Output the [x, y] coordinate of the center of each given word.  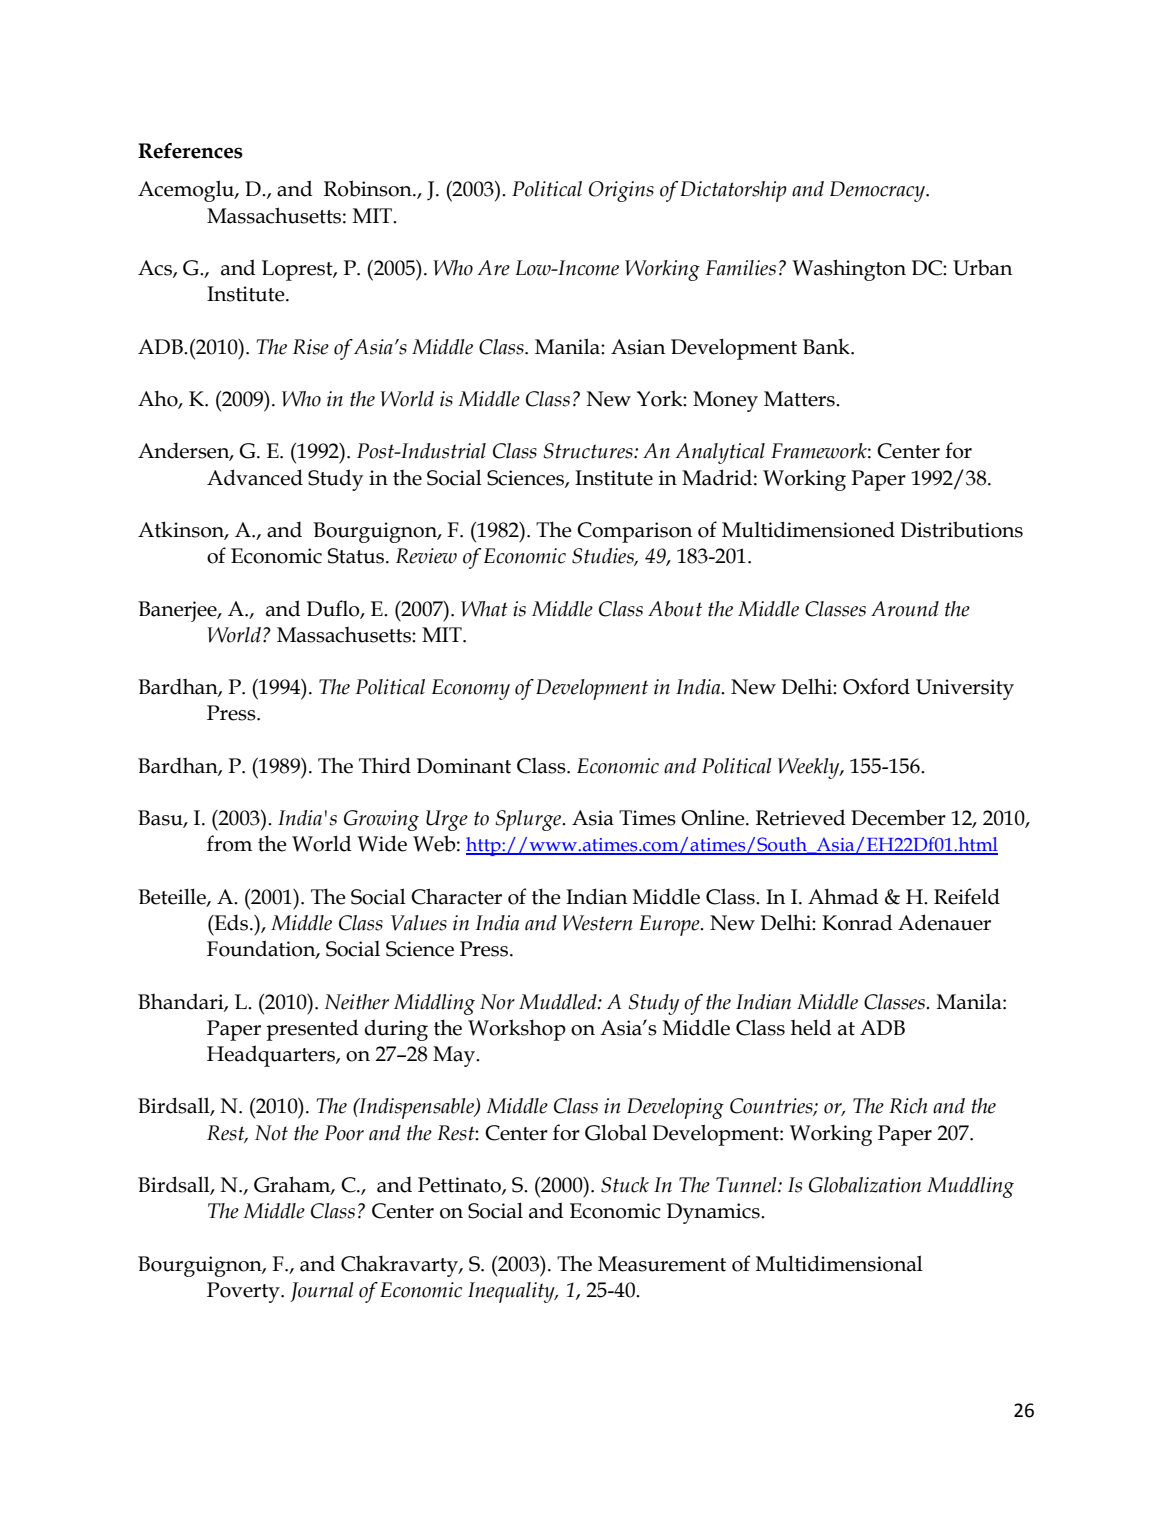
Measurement [662, 1264]
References [190, 151]
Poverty [244, 1292]
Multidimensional [839, 1263]
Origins [621, 191]
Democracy [878, 191]
